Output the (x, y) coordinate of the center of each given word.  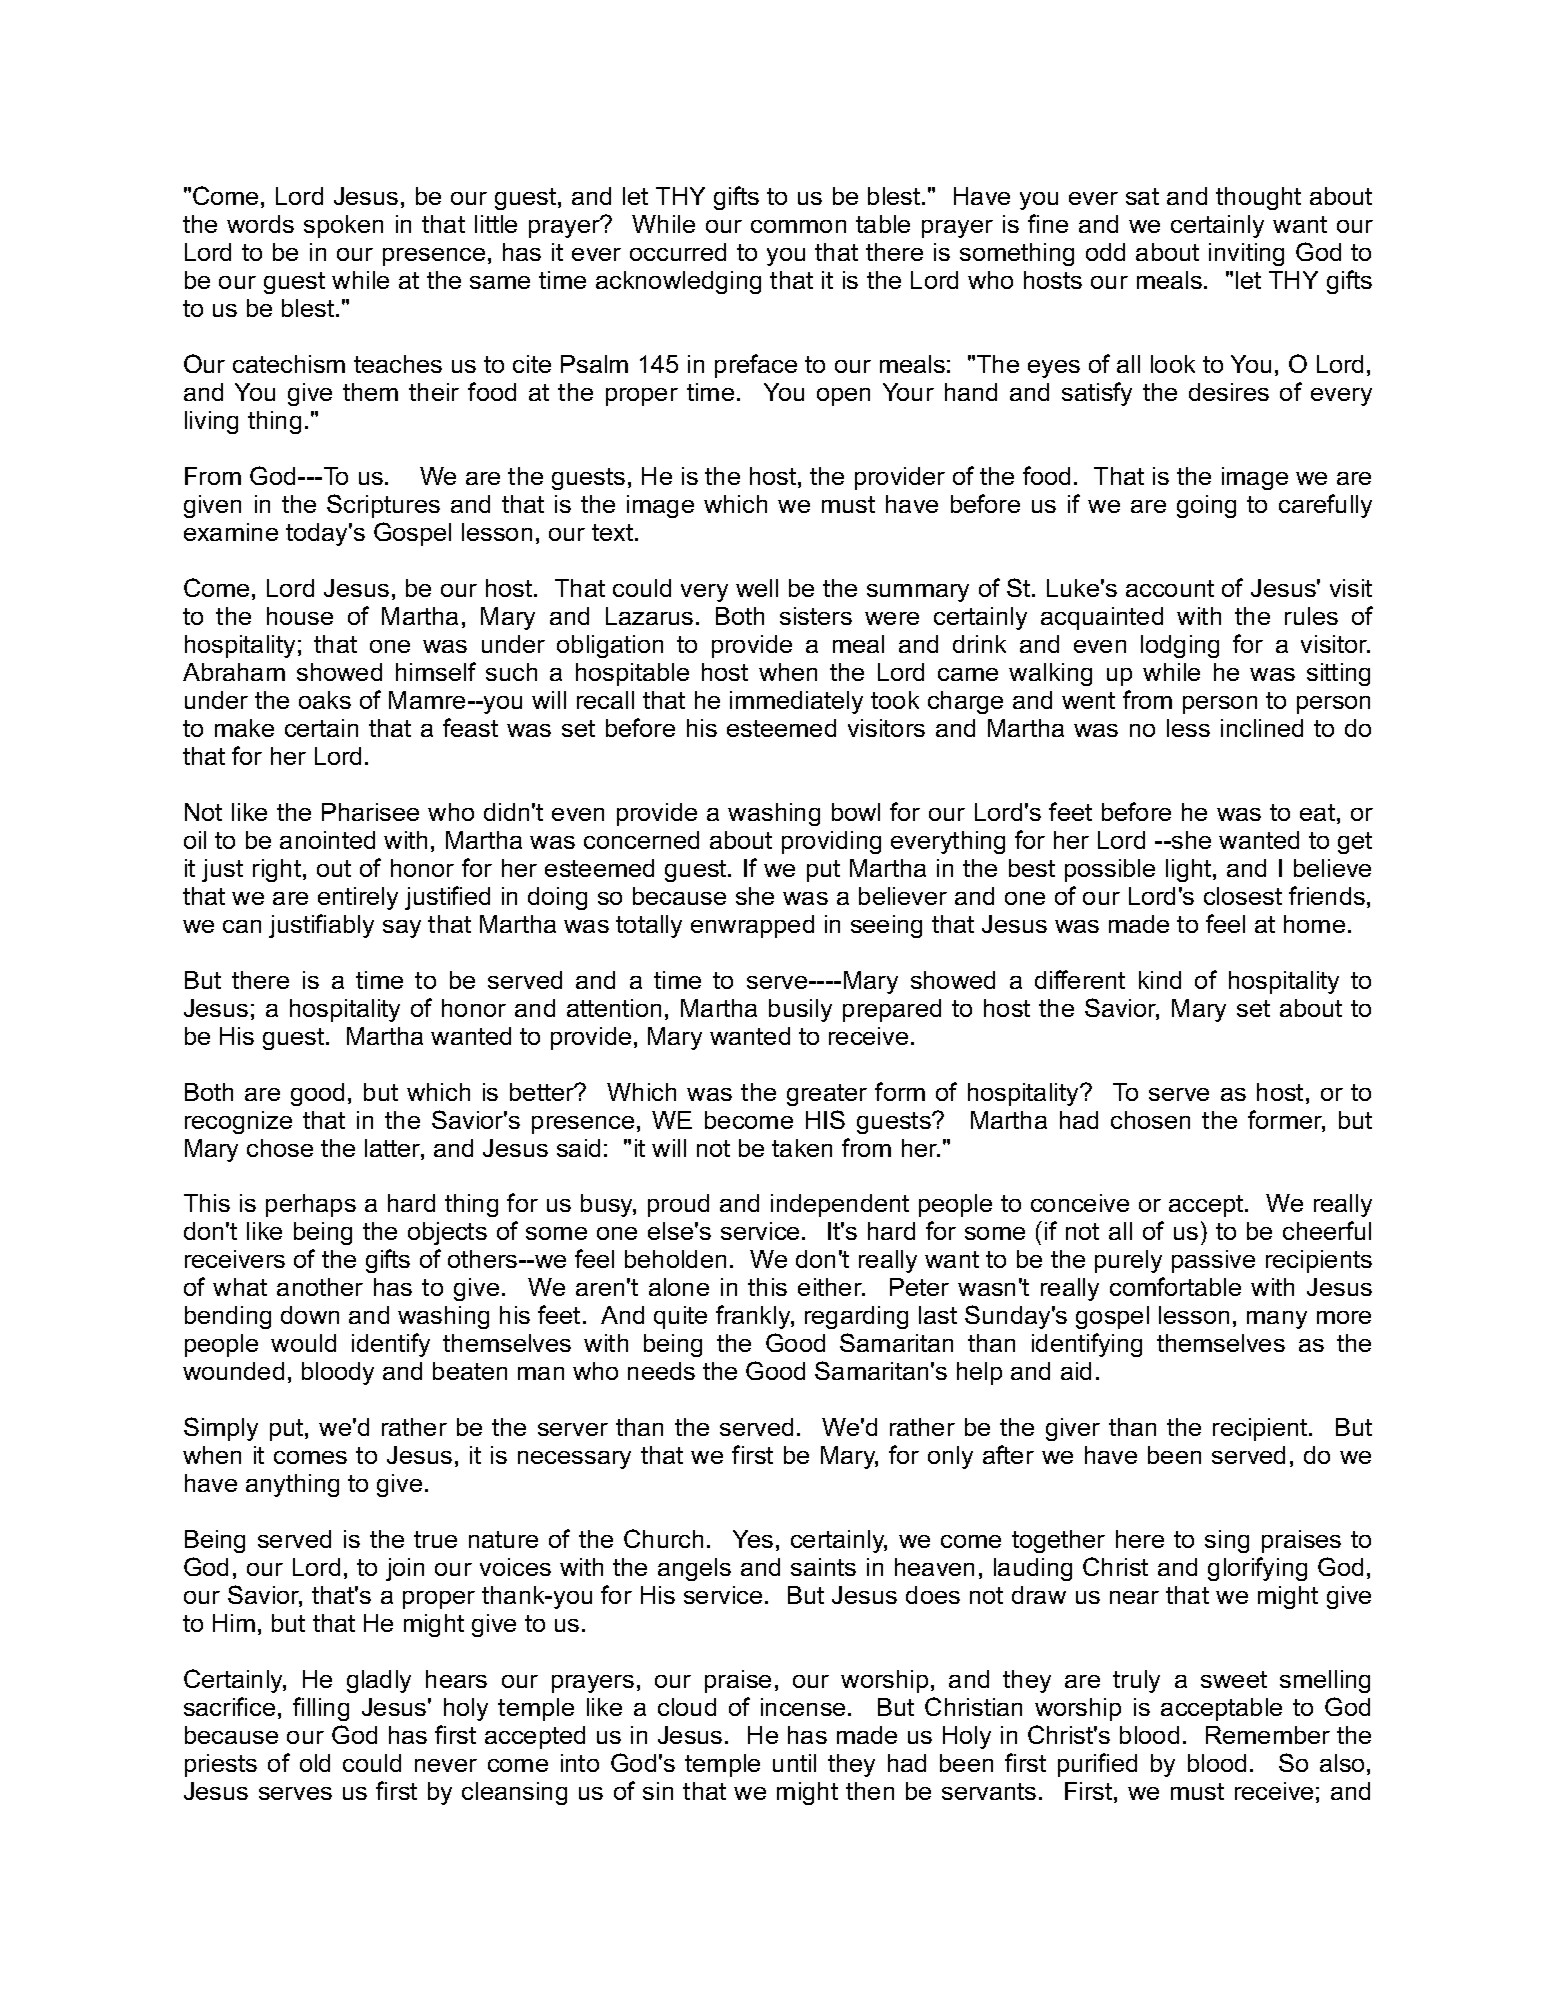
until (794, 1763)
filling (321, 1709)
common (798, 226)
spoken (343, 226)
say (402, 929)
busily (800, 1010)
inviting (1246, 254)
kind (1160, 980)
